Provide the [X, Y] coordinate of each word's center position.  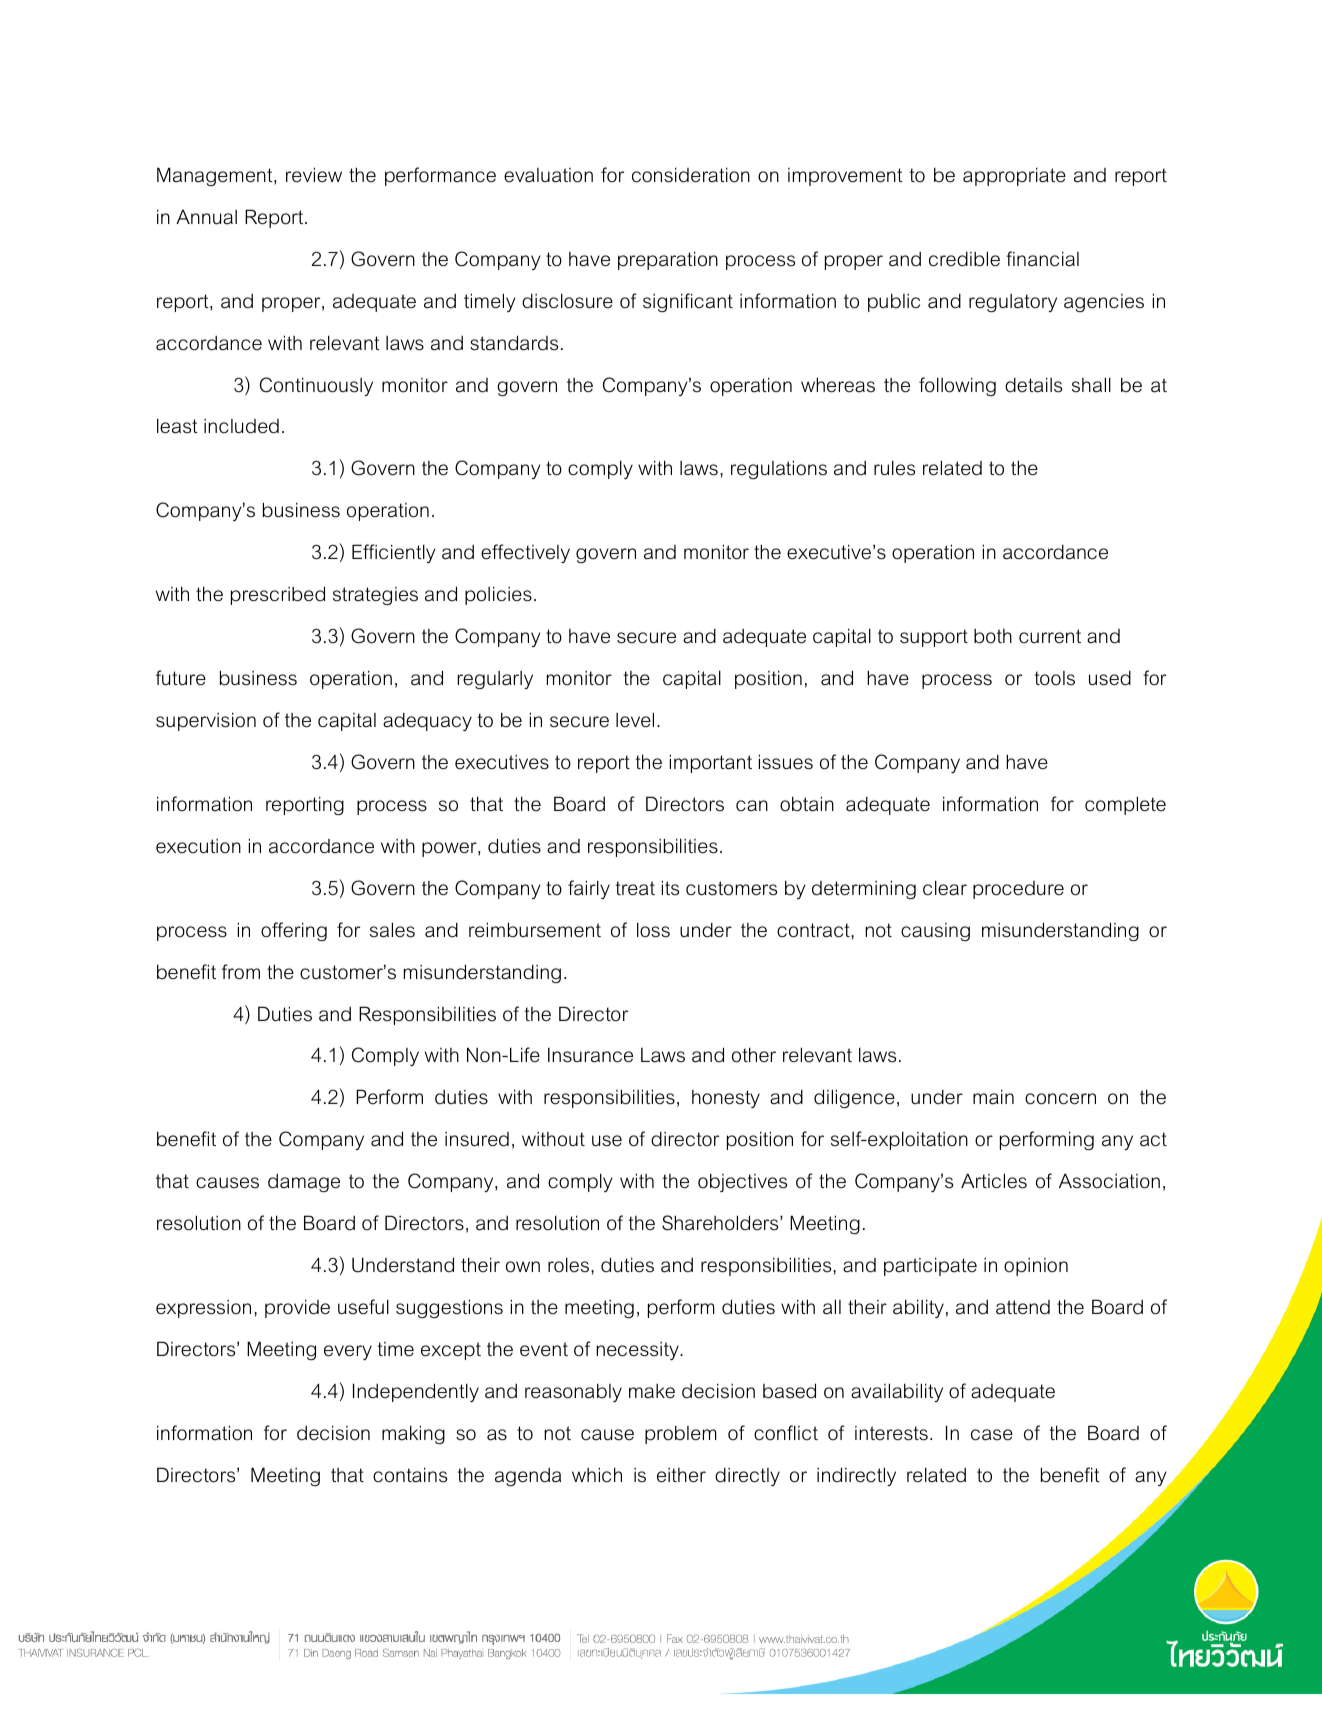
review [314, 175]
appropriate [1014, 176]
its [670, 888]
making [413, 1434]
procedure [1018, 890]
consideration [691, 175]
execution [198, 846]
